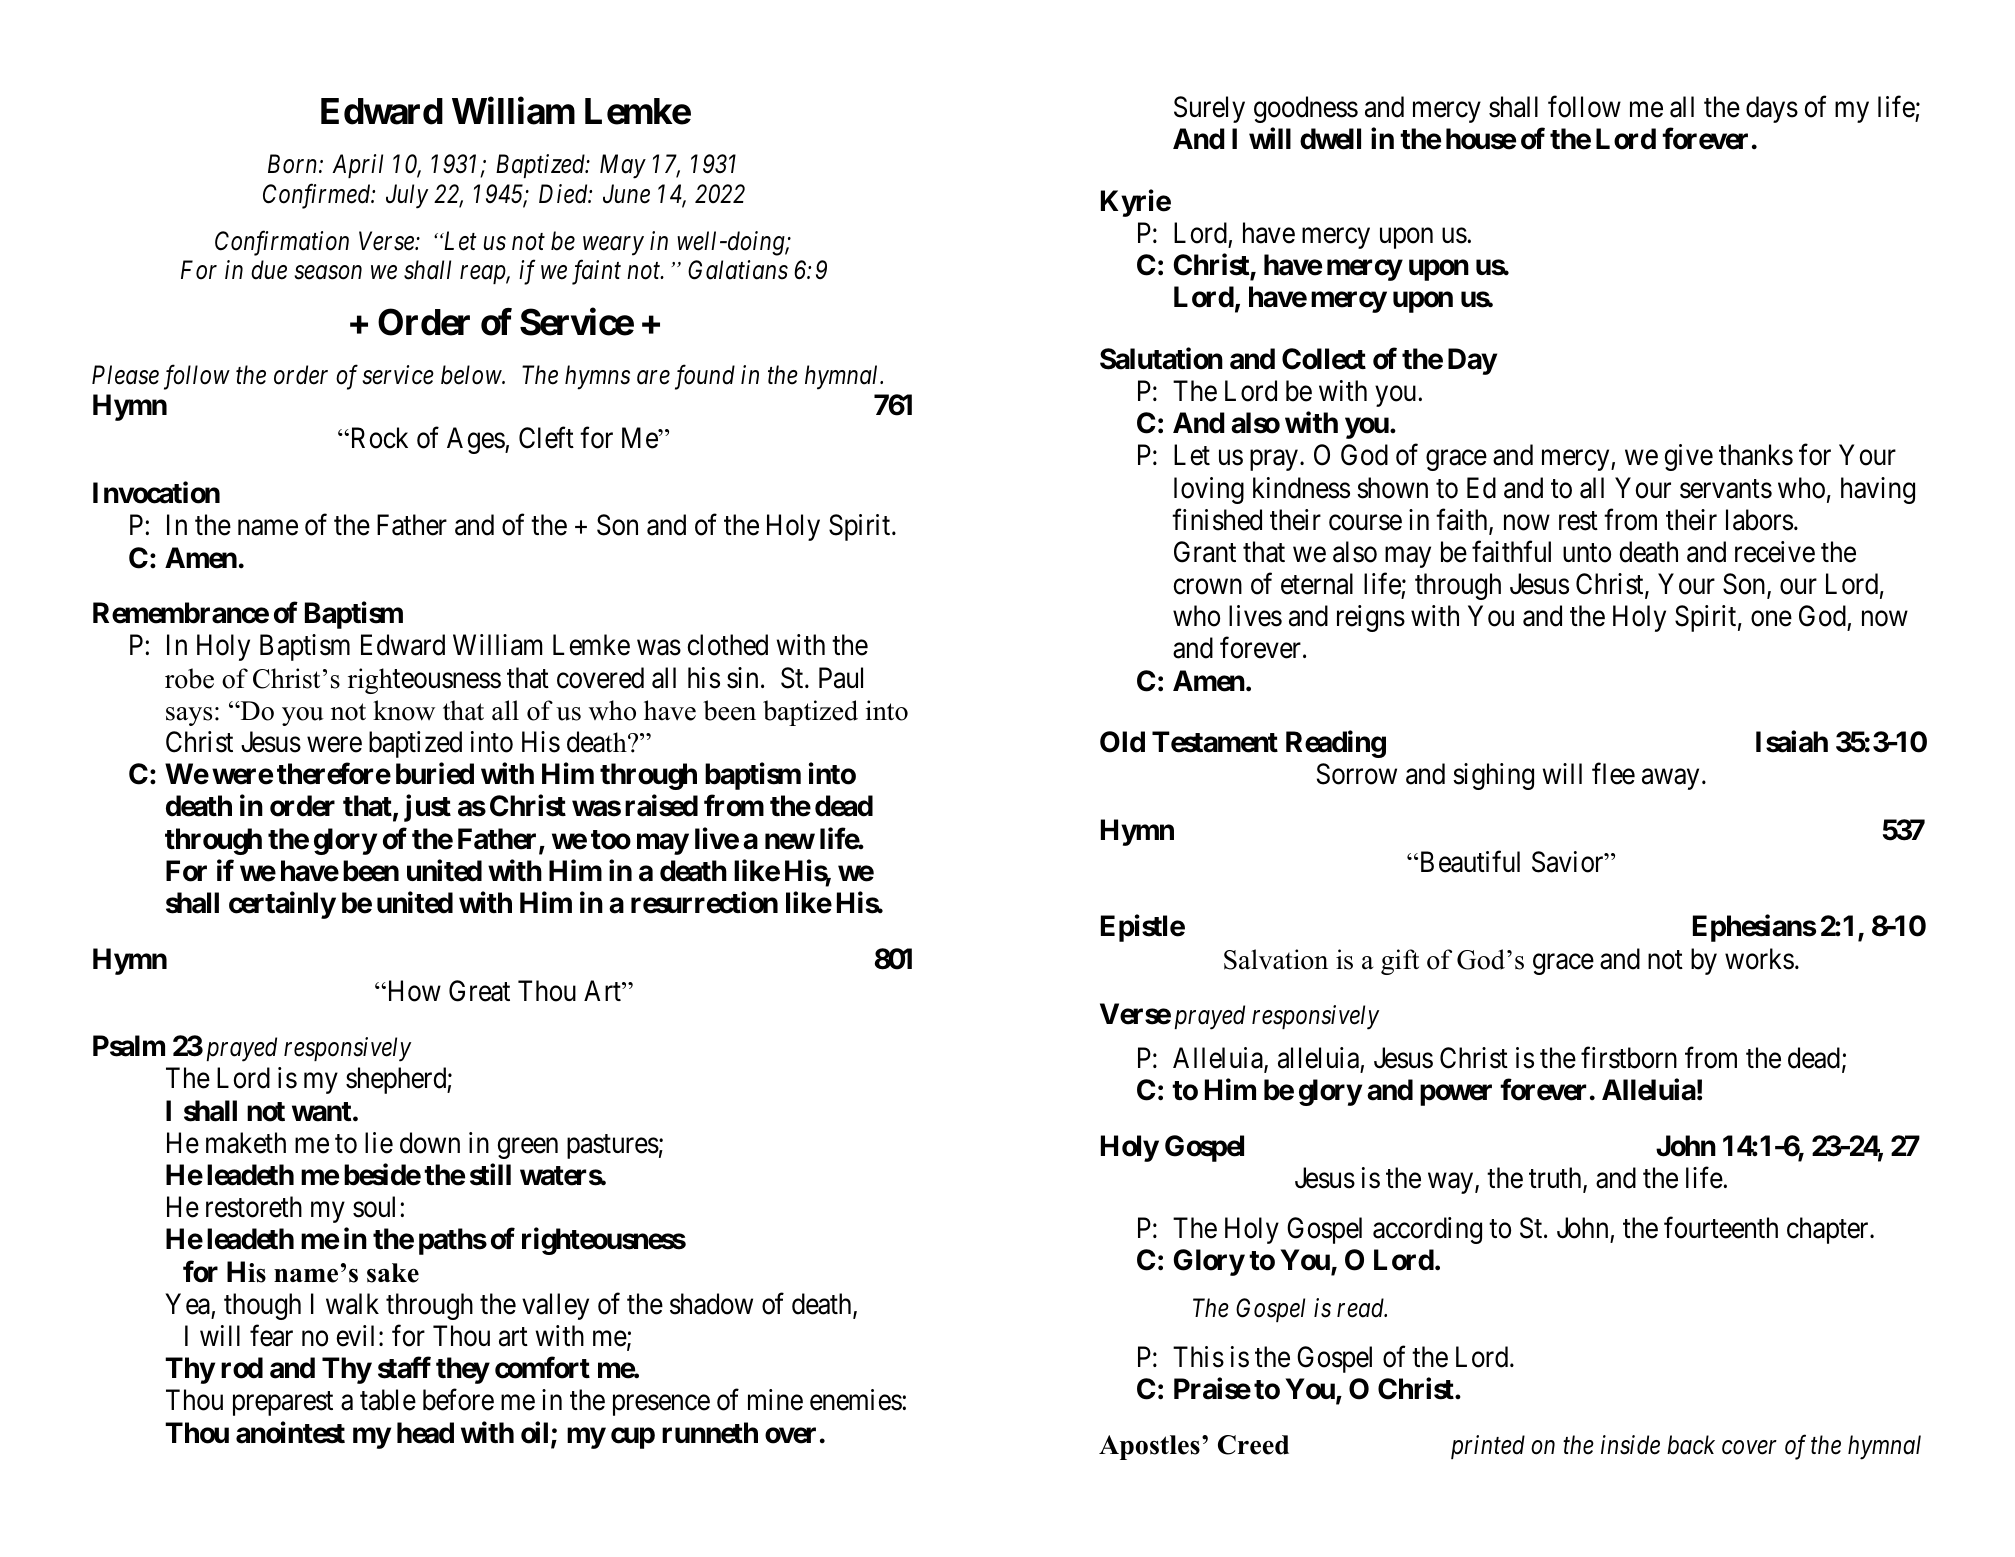  I want to click on Surely, so click(1209, 109).
